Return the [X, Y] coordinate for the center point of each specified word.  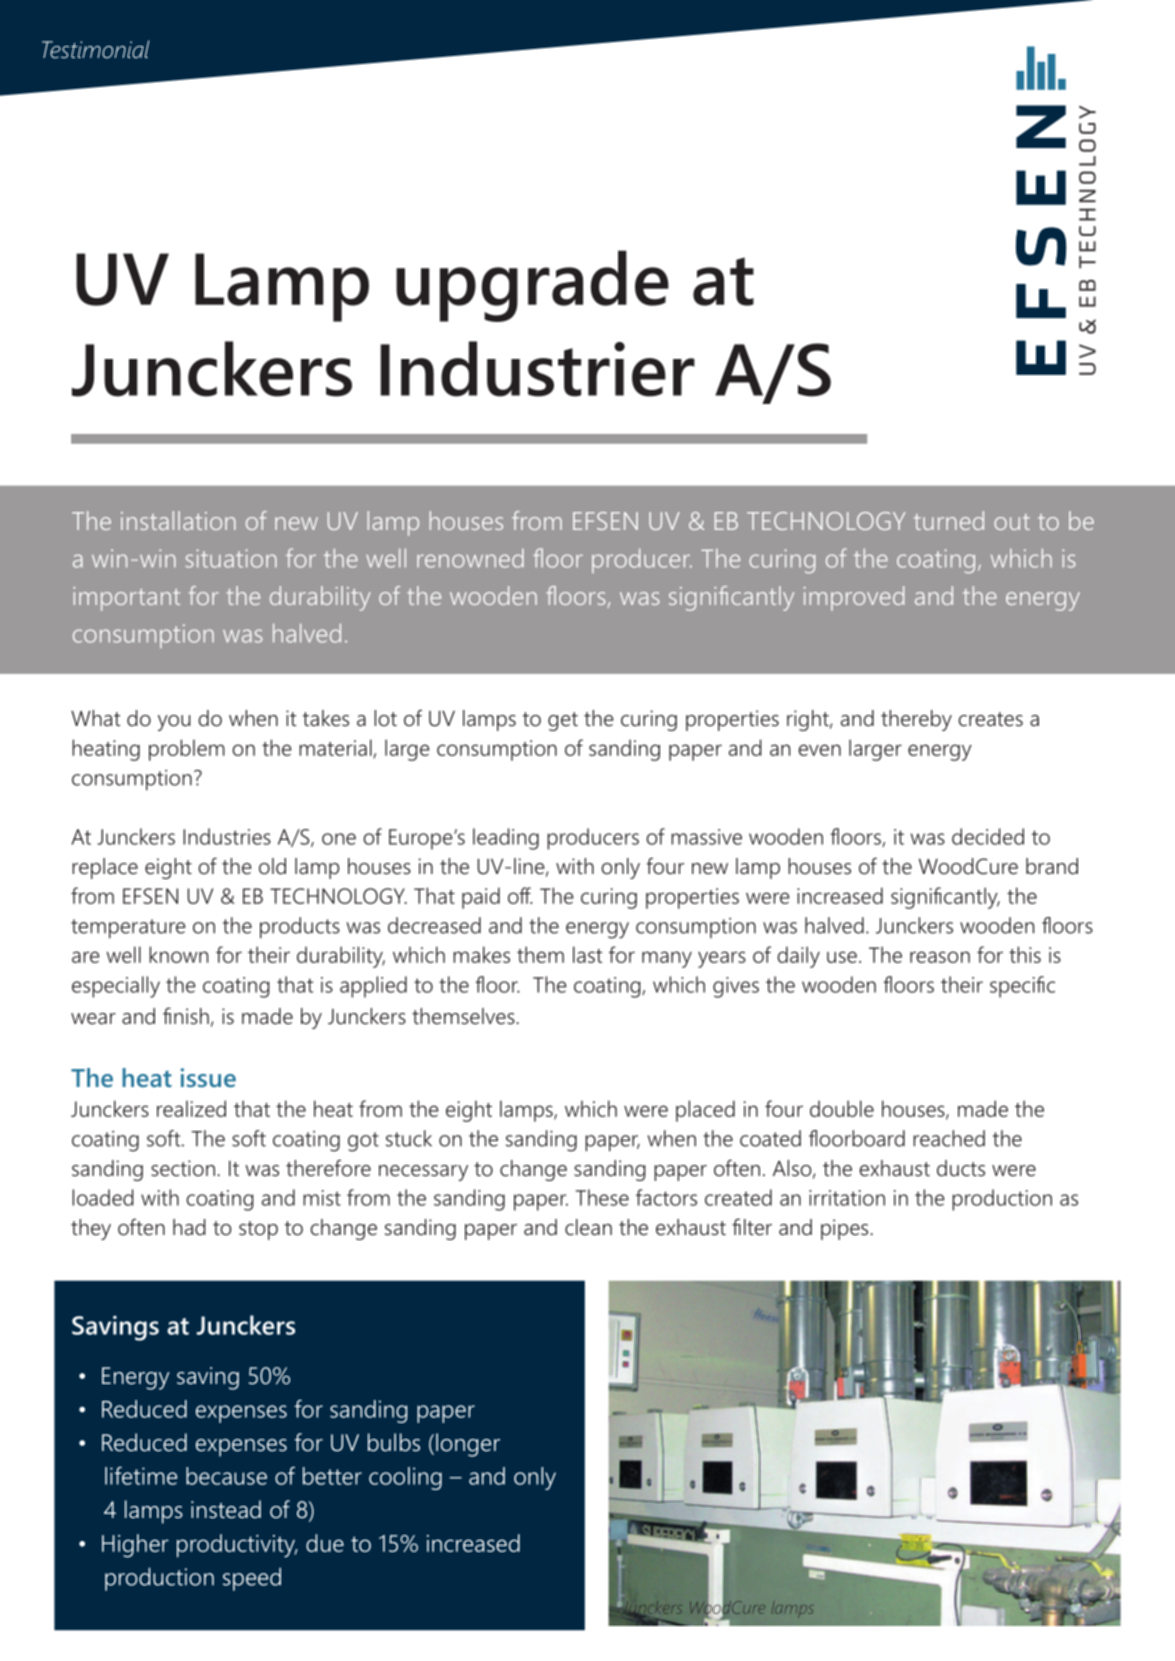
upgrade [532, 286]
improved [854, 598]
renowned [470, 558]
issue [208, 1077]
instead [226, 1509]
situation [231, 558]
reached [949, 1138]
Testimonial [95, 49]
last [587, 954]
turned [949, 520]
